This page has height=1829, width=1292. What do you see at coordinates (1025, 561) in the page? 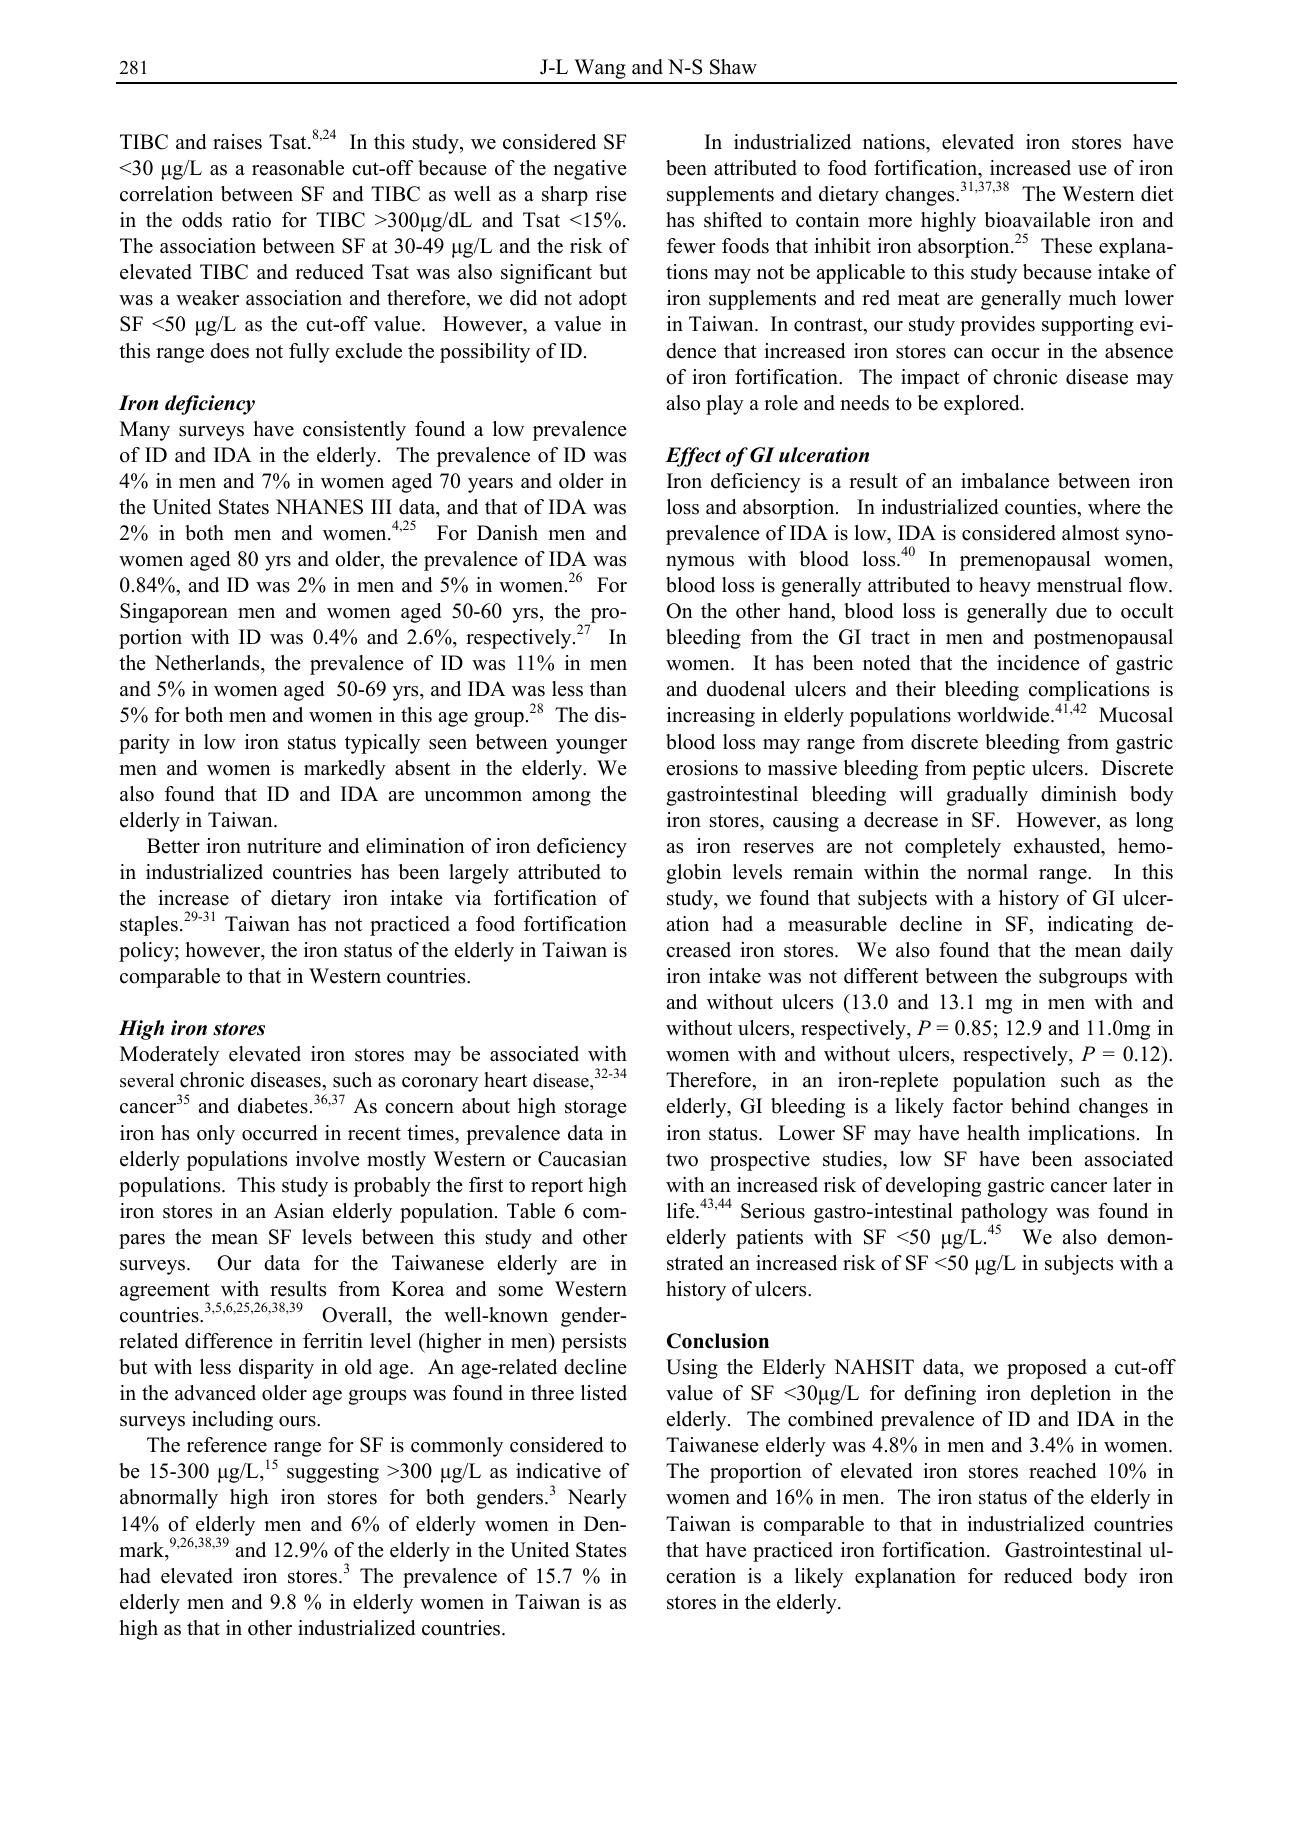
I see `premenopausal` at bounding box center [1025, 561].
